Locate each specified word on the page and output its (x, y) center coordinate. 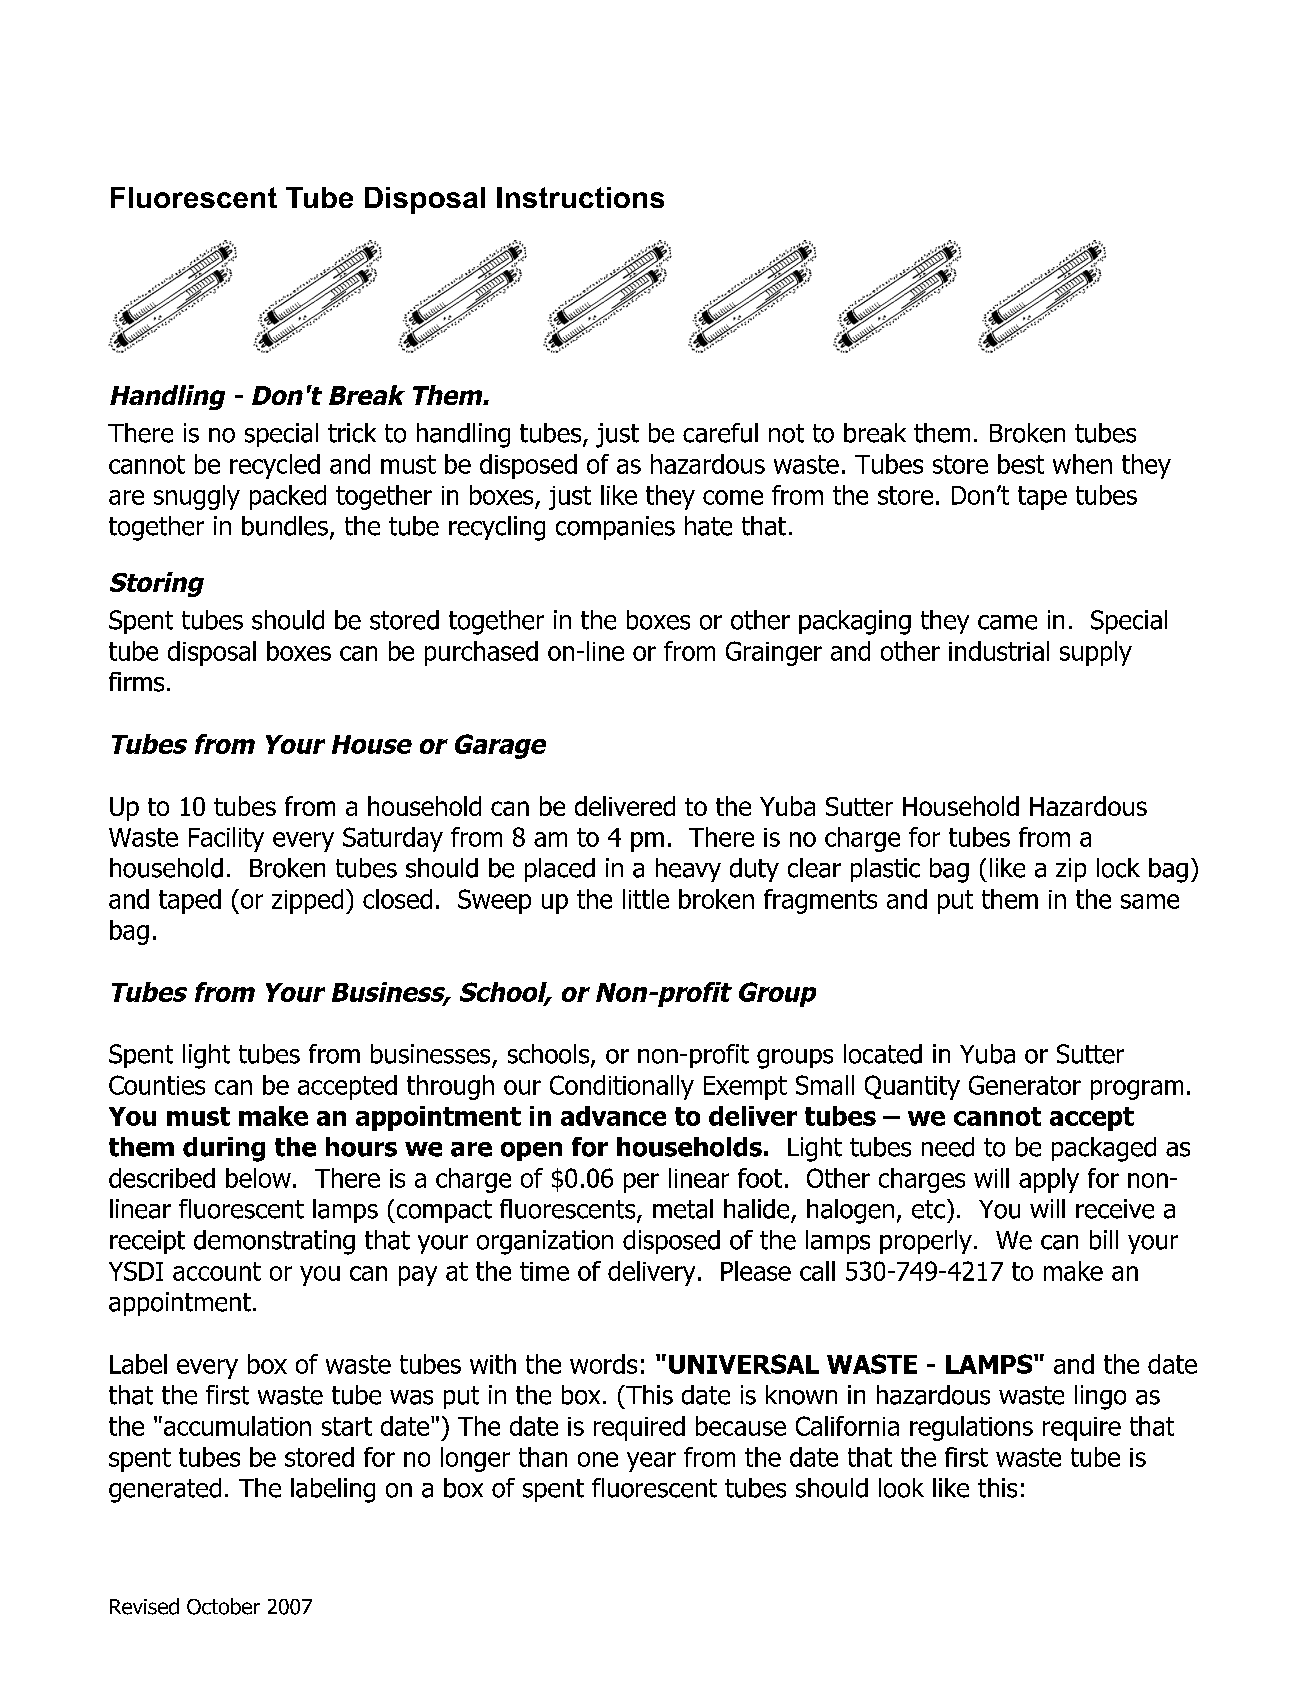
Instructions (580, 197)
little (646, 899)
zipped (307, 901)
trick (352, 433)
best (1021, 464)
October (223, 1606)
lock (1118, 868)
